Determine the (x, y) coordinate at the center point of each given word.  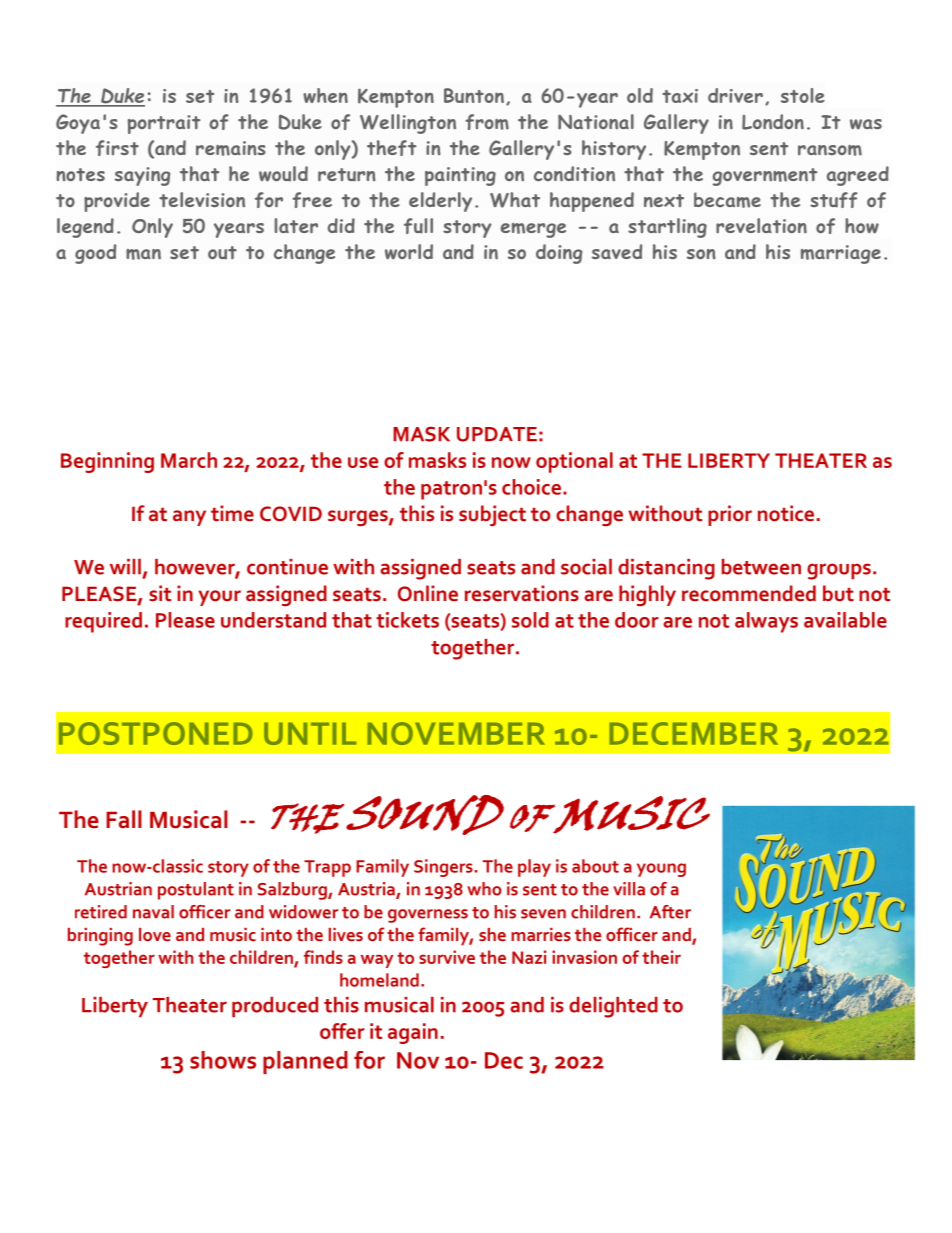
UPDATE (497, 434)
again (413, 1033)
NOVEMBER (456, 733)
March (189, 460)
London (773, 122)
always (766, 622)
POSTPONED (156, 733)
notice (786, 513)
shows (223, 1060)
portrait (164, 124)
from (487, 122)
